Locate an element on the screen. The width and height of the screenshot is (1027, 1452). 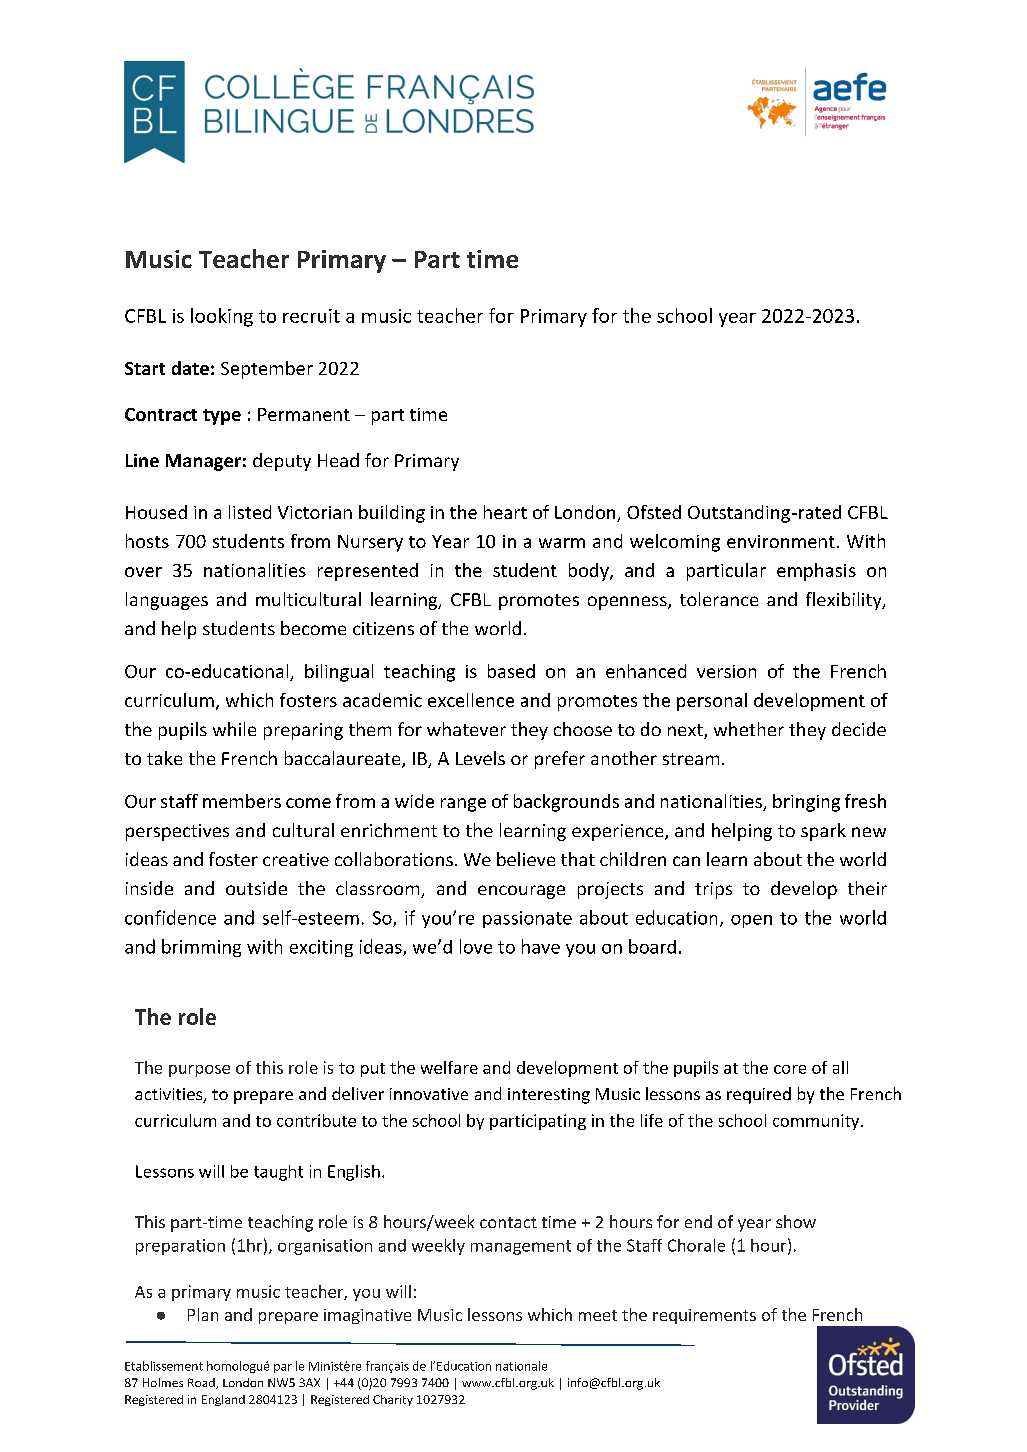
recruit is located at coordinates (311, 316).
